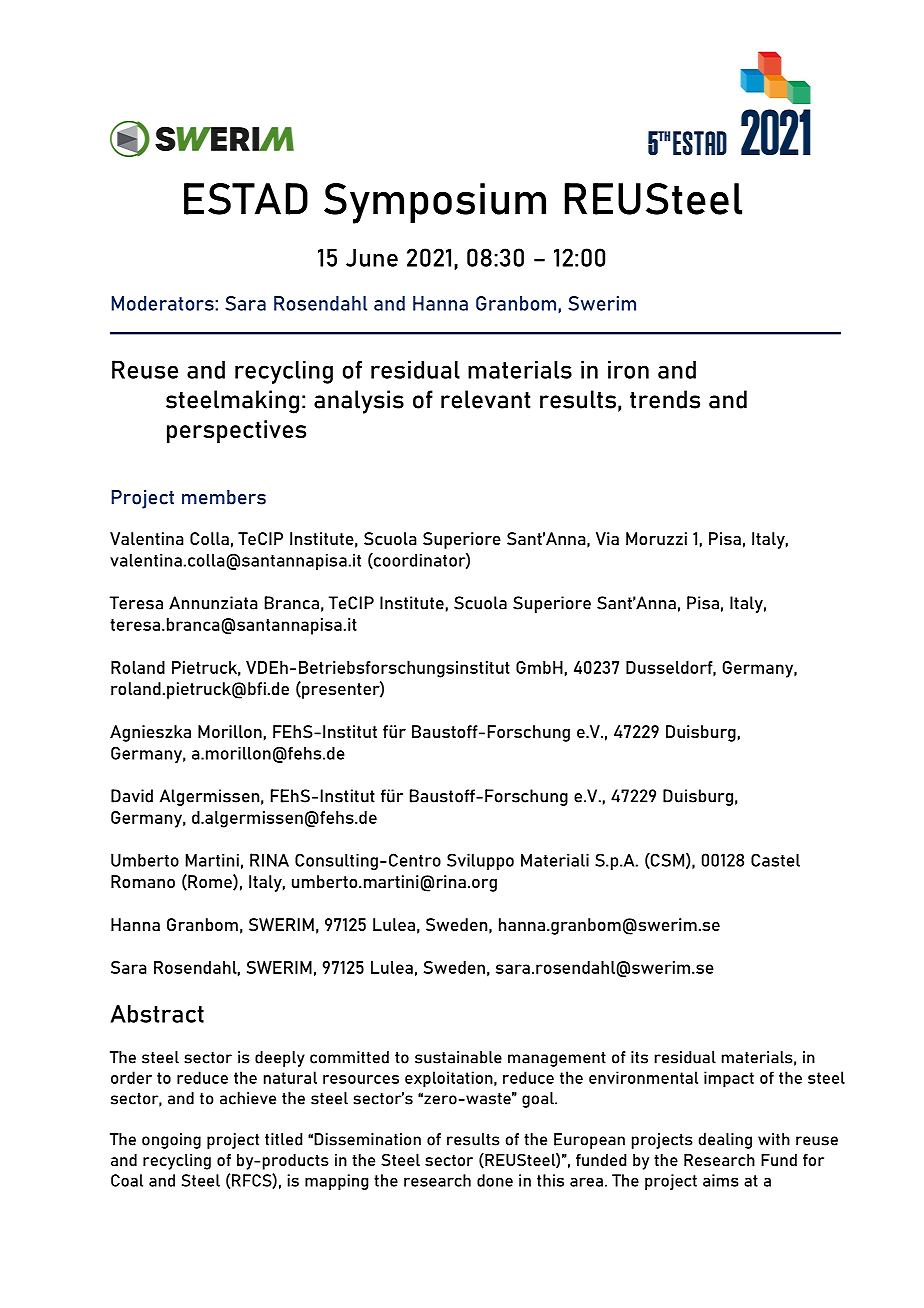  Describe the element at coordinates (725, 1141) in the page. I see `dealing` at that location.
